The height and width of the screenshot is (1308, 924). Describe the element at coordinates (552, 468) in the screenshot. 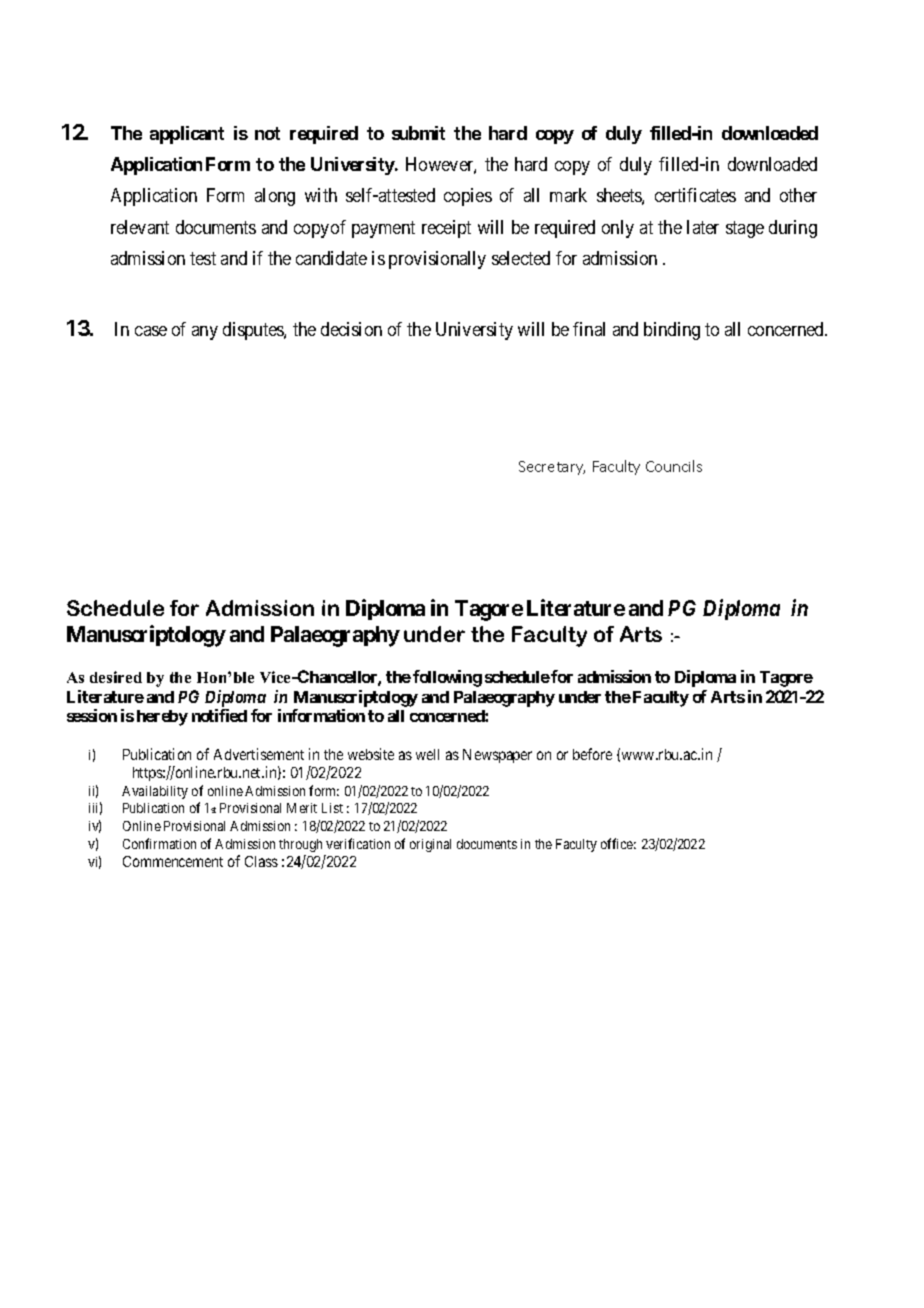

I see `Secretary` at that location.
